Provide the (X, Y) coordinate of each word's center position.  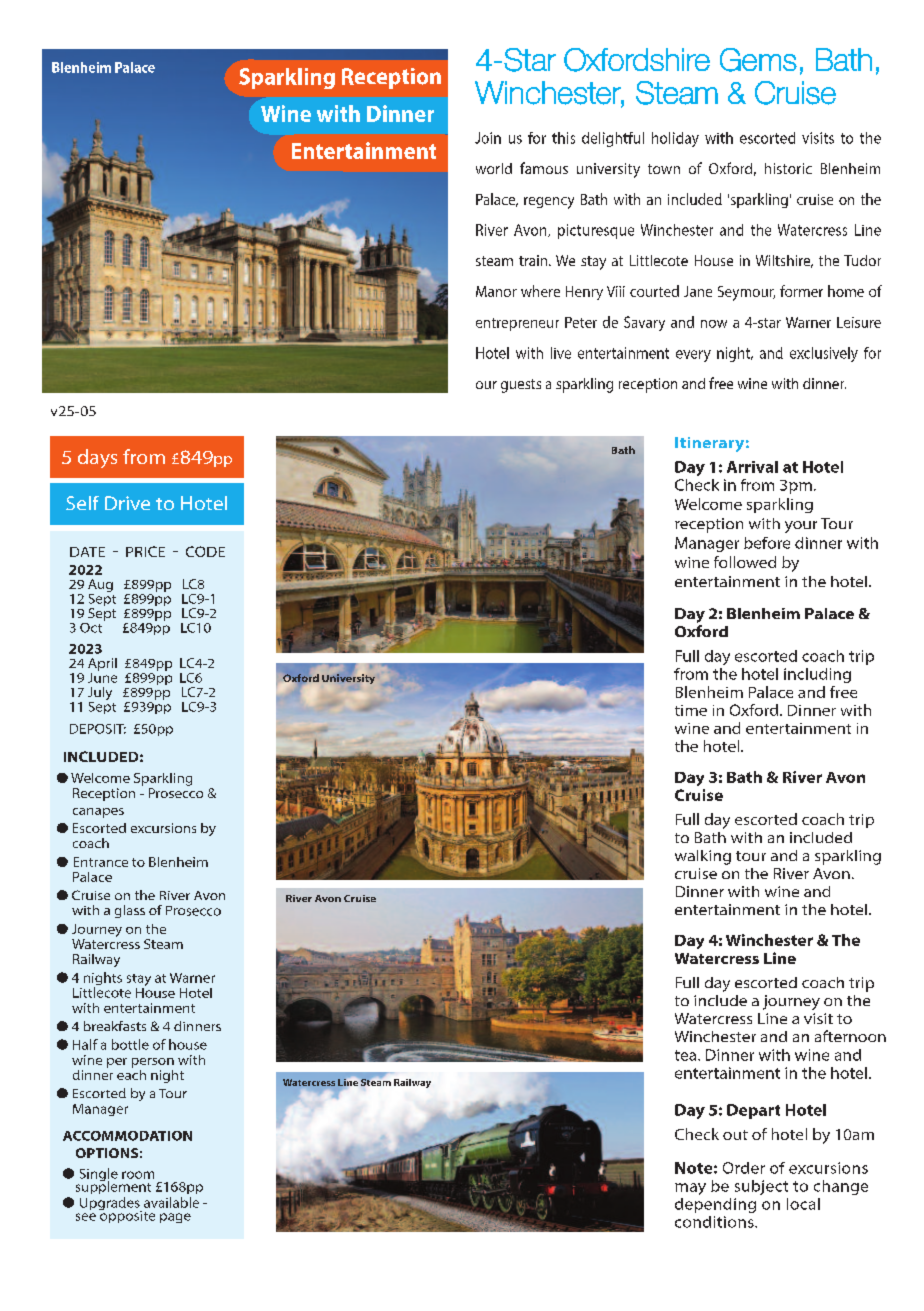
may (690, 1189)
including (817, 675)
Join (488, 138)
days (97, 458)
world (494, 168)
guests (521, 386)
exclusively (824, 354)
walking (703, 857)
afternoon (850, 1036)
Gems (758, 60)
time (691, 710)
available (171, 1202)
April (102, 664)
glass (130, 911)
